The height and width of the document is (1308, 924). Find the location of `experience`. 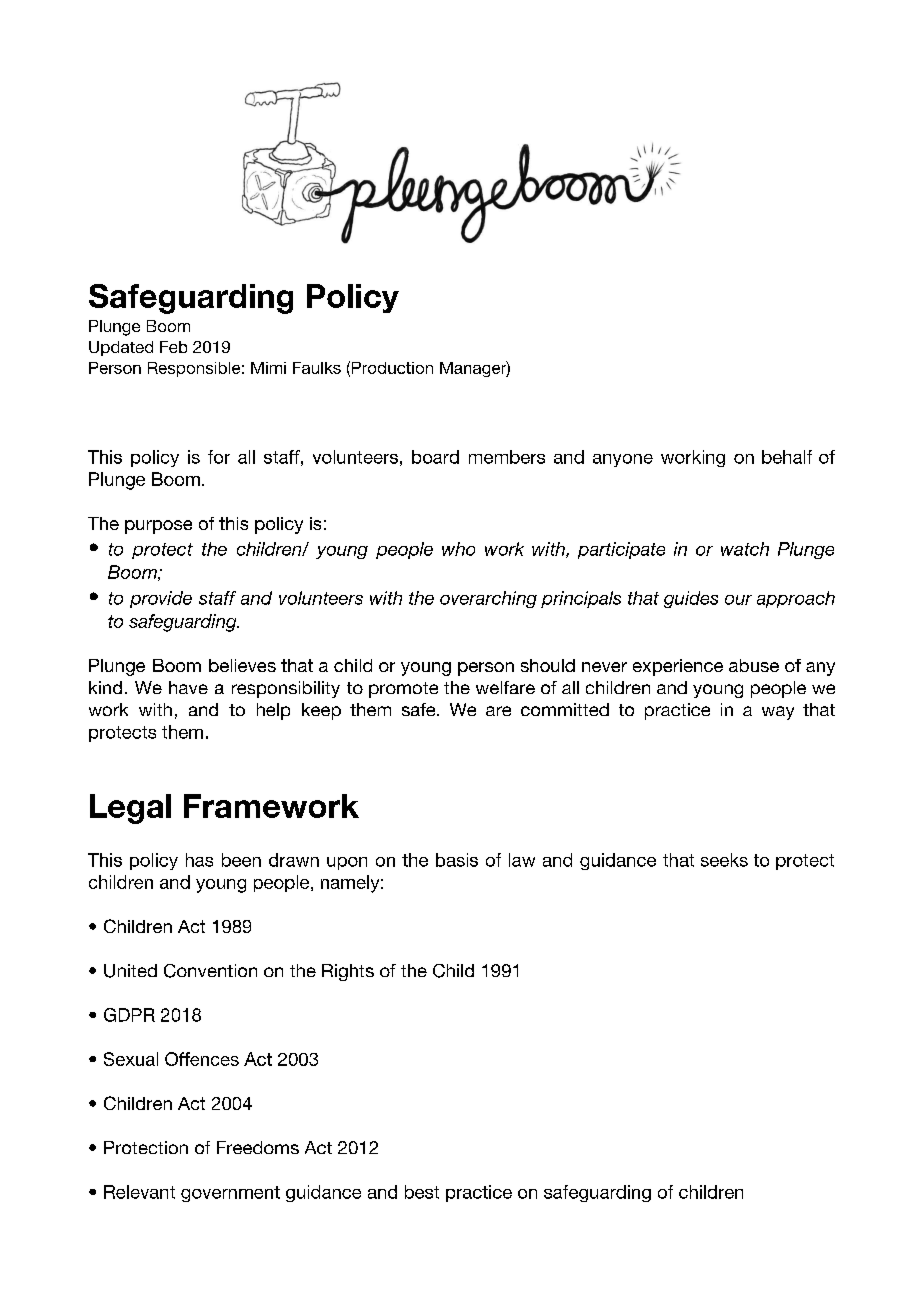

experience is located at coordinates (678, 667).
